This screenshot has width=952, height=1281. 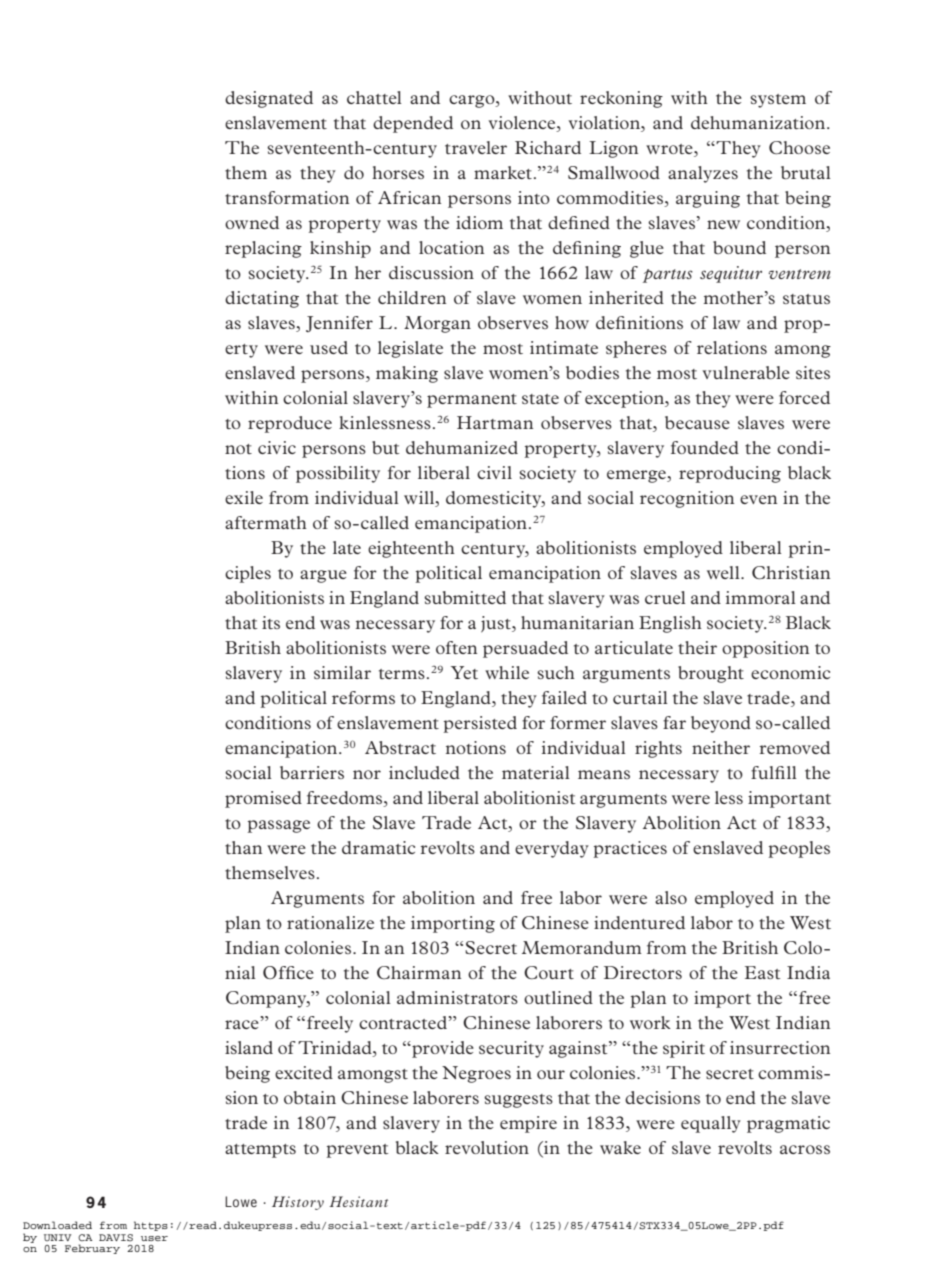 I want to click on equally, so click(x=711, y=1124).
